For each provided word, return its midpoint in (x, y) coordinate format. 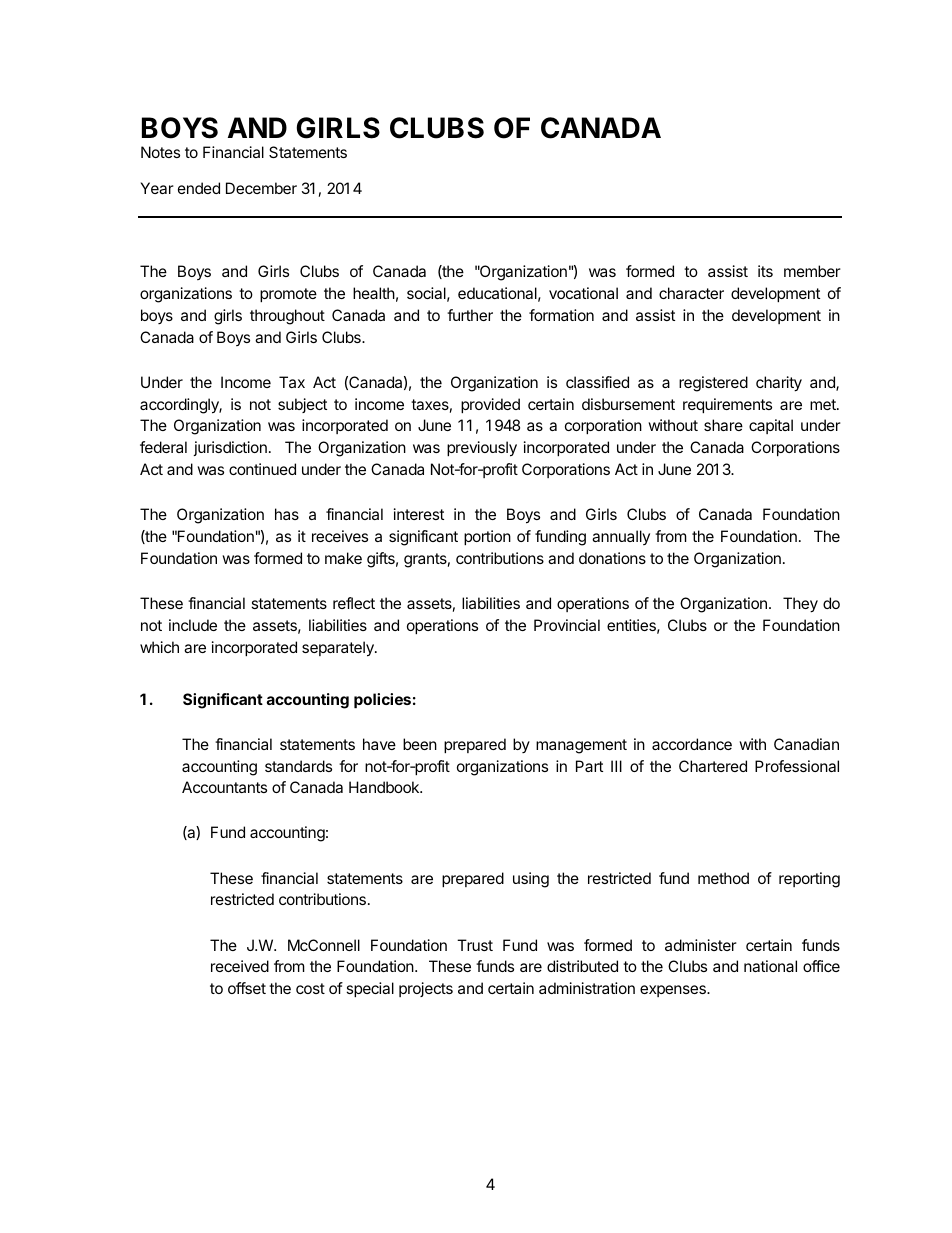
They (800, 605)
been (420, 744)
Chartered (713, 766)
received (240, 966)
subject (302, 405)
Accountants (224, 787)
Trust (475, 945)
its (765, 271)
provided (490, 405)
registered (713, 384)
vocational (583, 293)
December (261, 188)
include (193, 625)
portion (487, 537)
